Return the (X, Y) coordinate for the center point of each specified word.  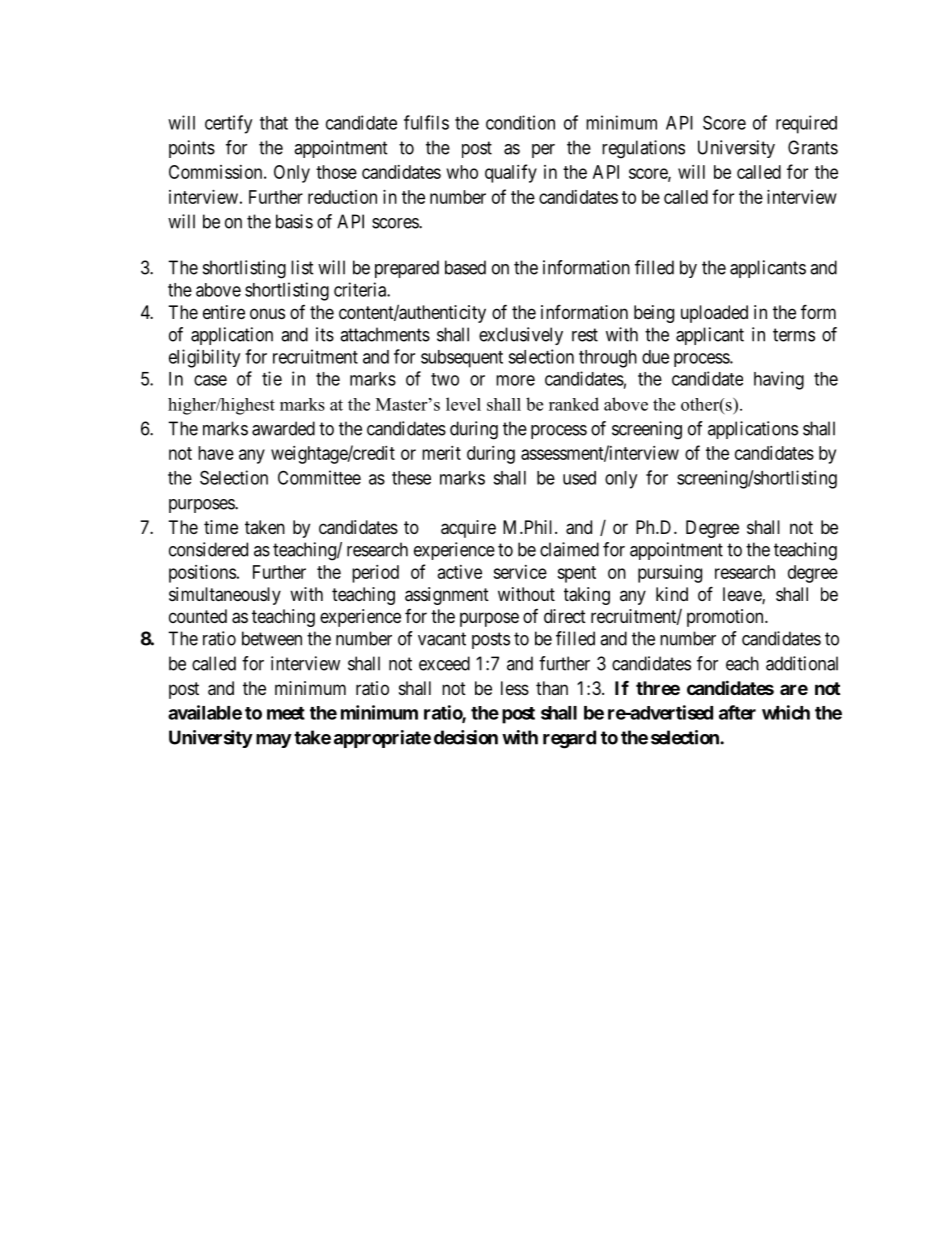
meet (286, 713)
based (465, 267)
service (520, 572)
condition (520, 122)
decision (466, 737)
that (274, 123)
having (779, 380)
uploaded (714, 314)
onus (267, 313)
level (463, 404)
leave (743, 595)
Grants (813, 147)
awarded (283, 428)
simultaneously (225, 596)
